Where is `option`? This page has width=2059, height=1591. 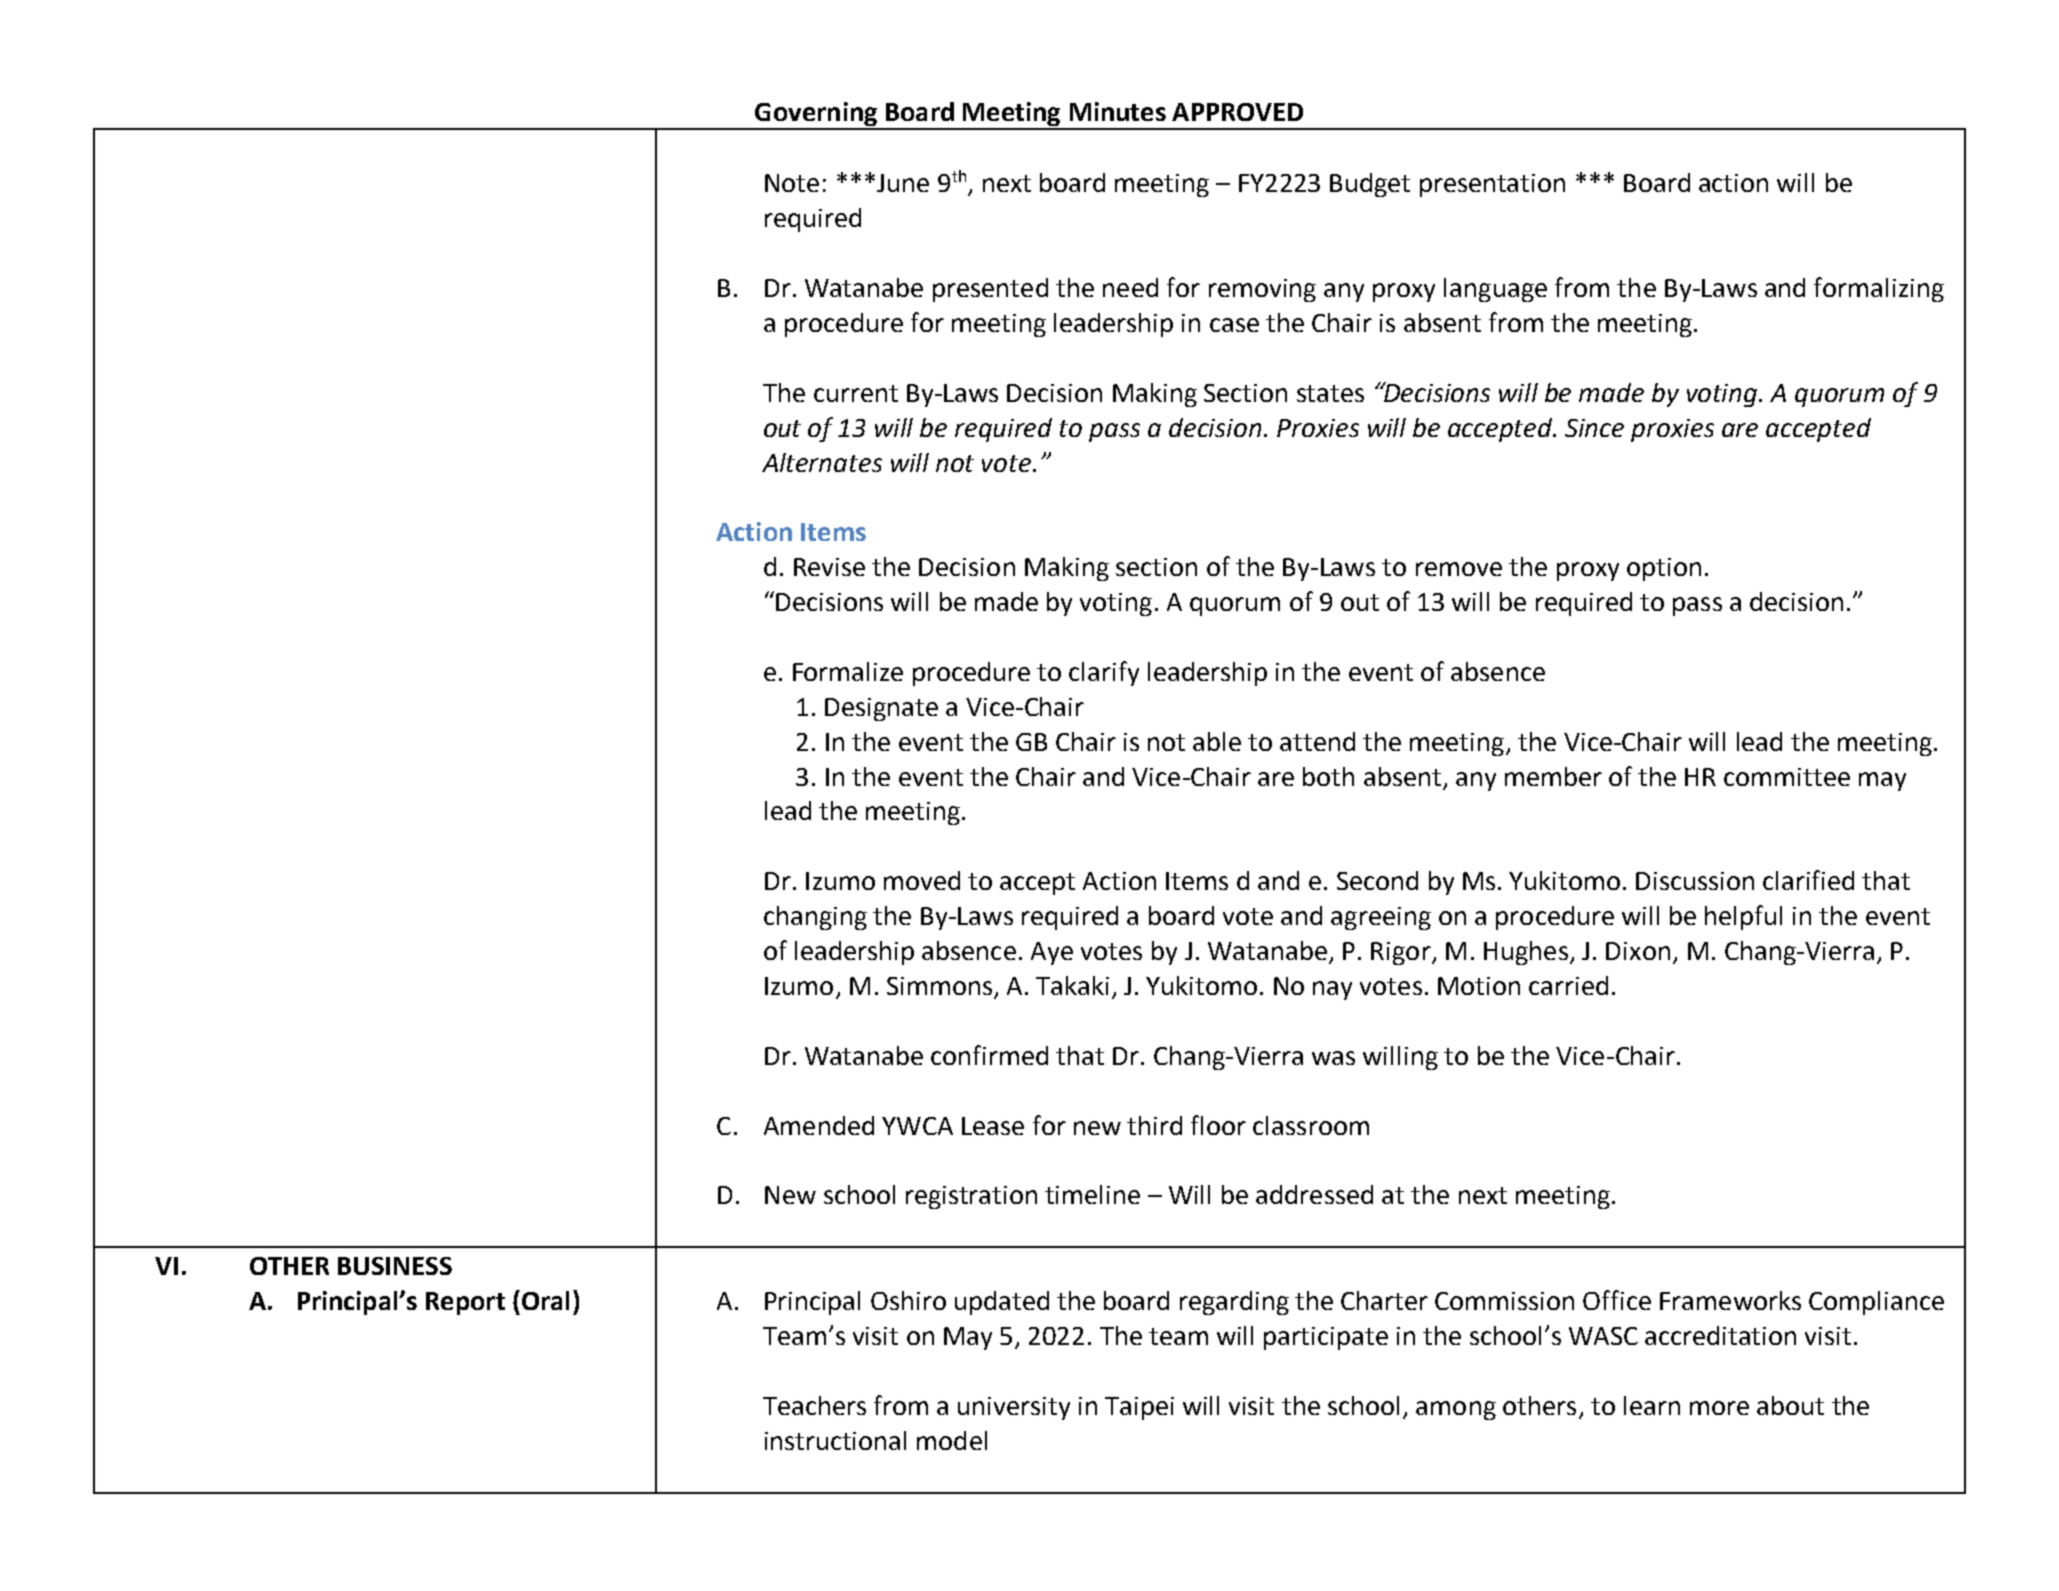 option is located at coordinates (1664, 569).
